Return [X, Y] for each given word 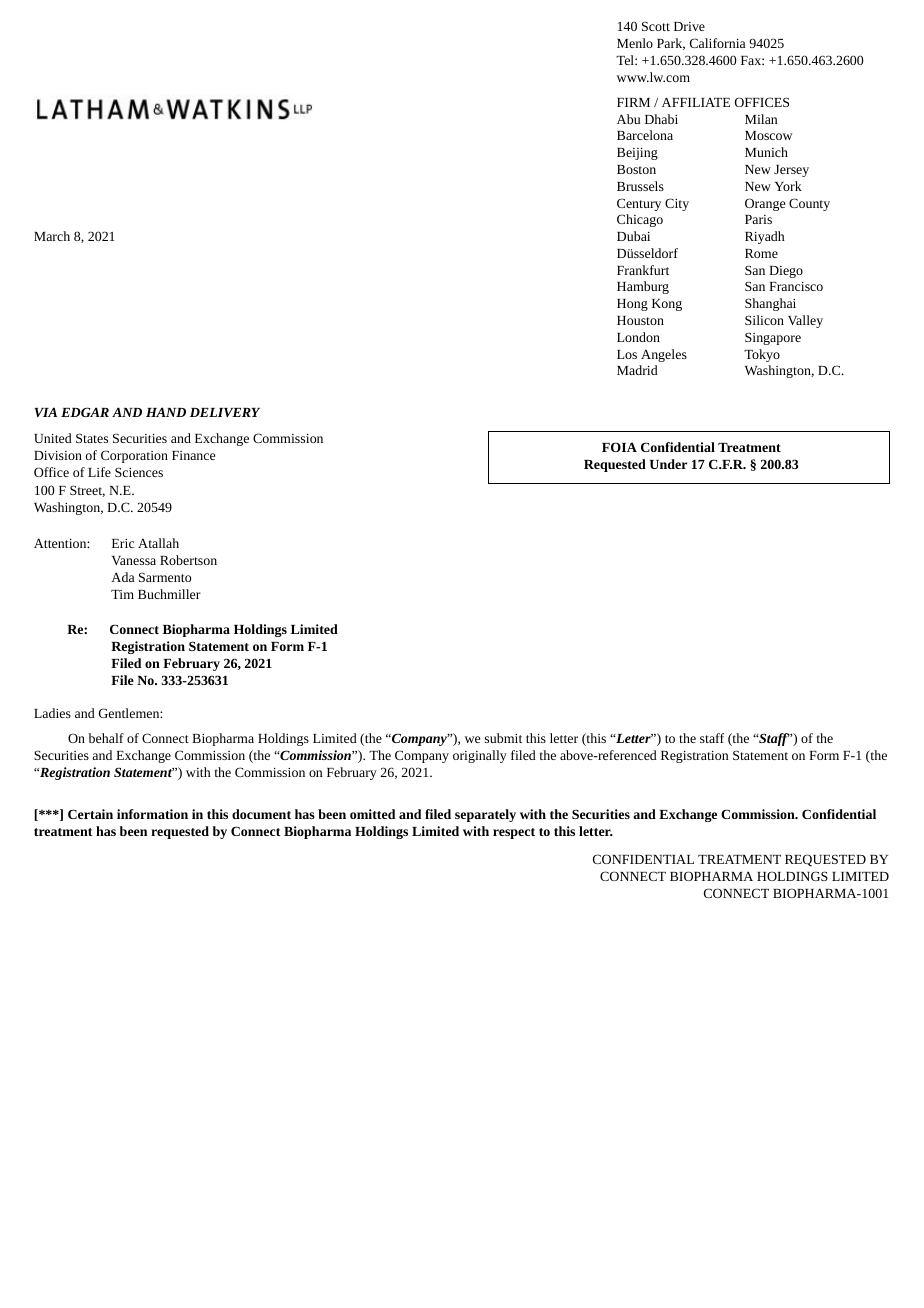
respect [514, 833]
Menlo [635, 43]
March [52, 236]
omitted [372, 814]
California [717, 43]
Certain [90, 814]
